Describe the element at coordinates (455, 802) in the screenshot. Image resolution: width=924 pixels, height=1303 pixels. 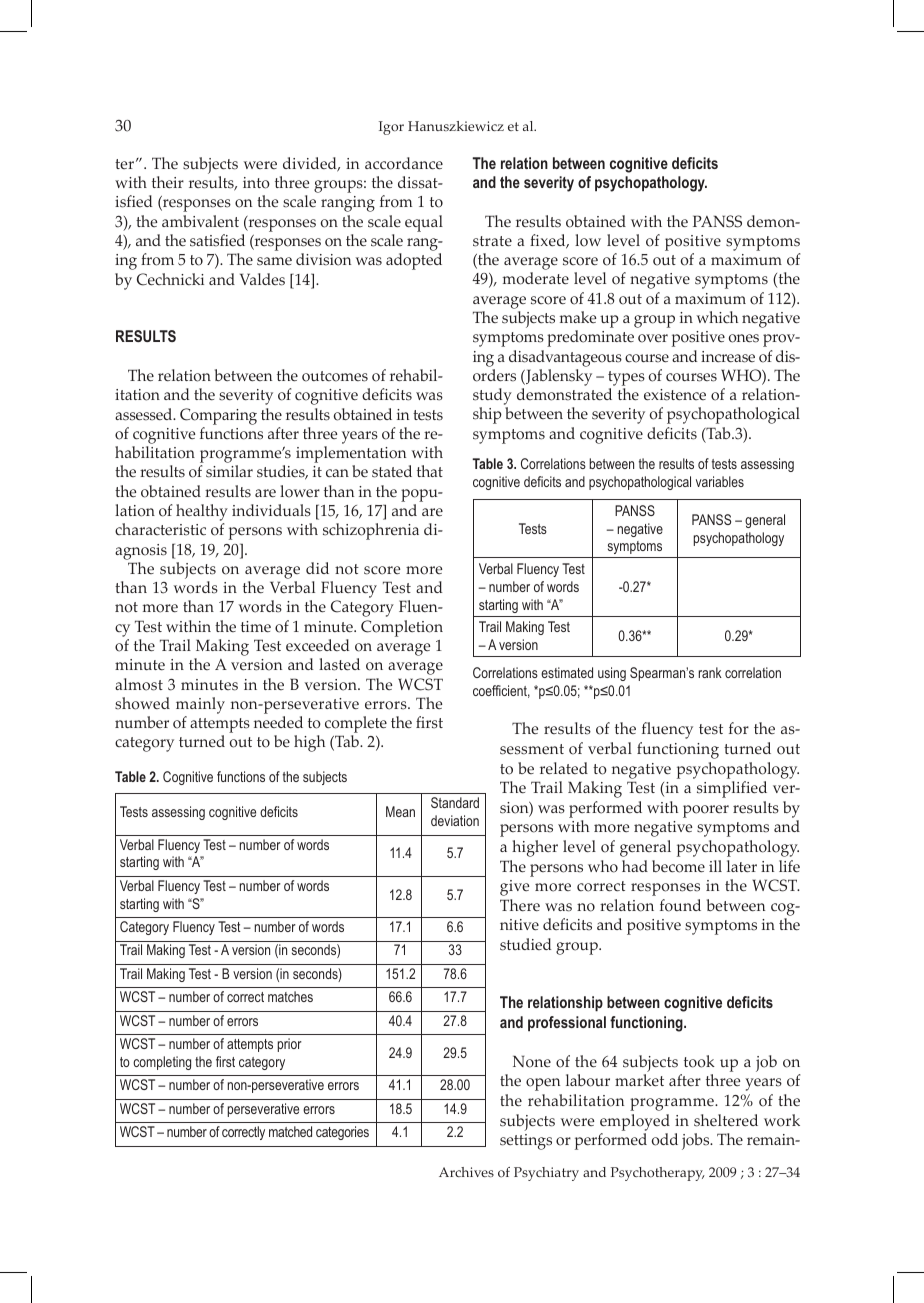
I see `Standard` at that location.
